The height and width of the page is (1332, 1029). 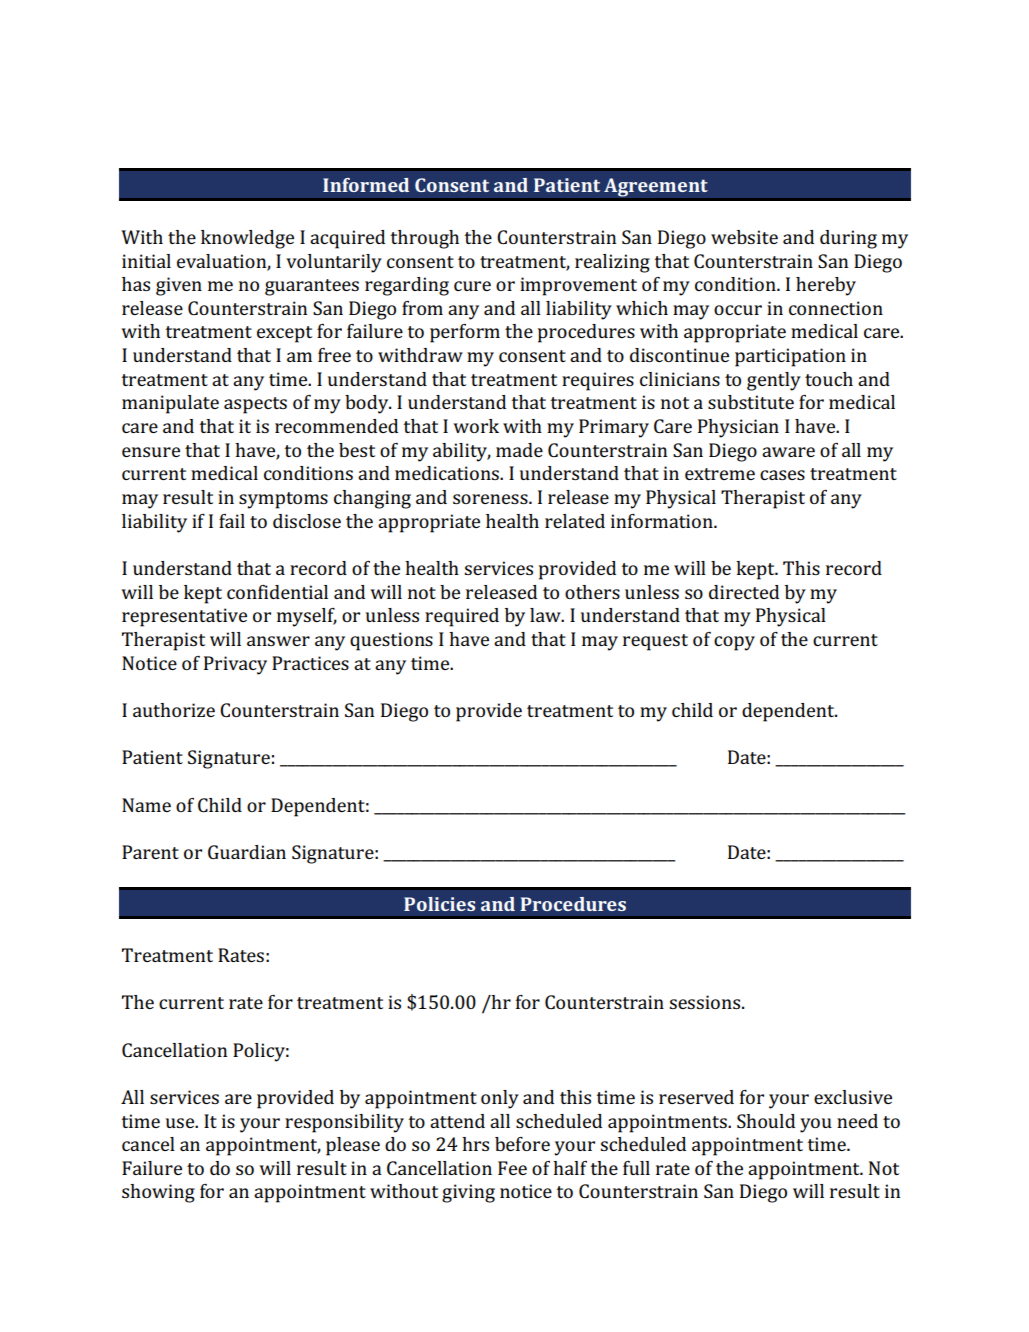 What do you see at coordinates (744, 237) in the page?
I see `website` at bounding box center [744, 237].
